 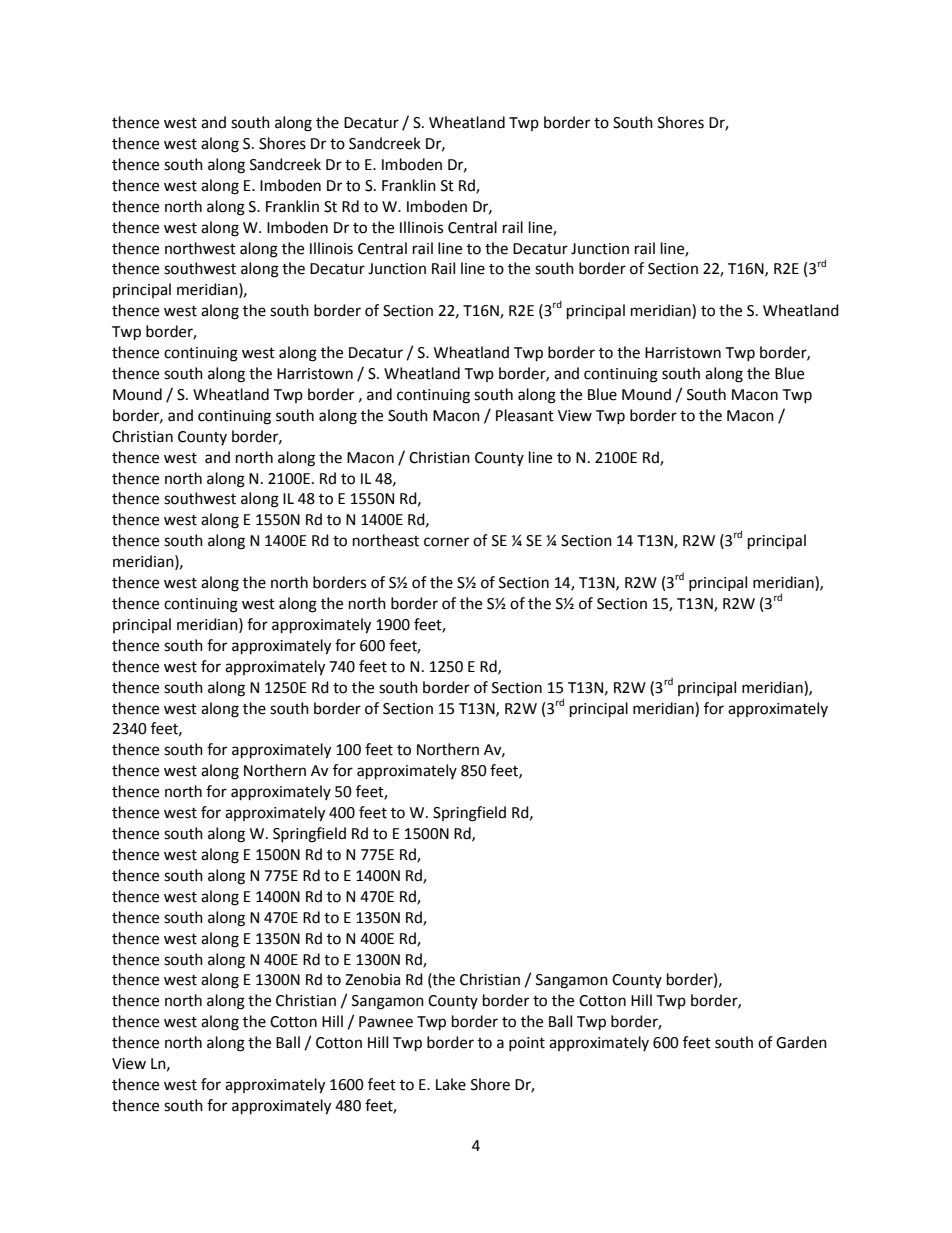 What do you see at coordinates (527, 1044) in the screenshot?
I see `point` at bounding box center [527, 1044].
